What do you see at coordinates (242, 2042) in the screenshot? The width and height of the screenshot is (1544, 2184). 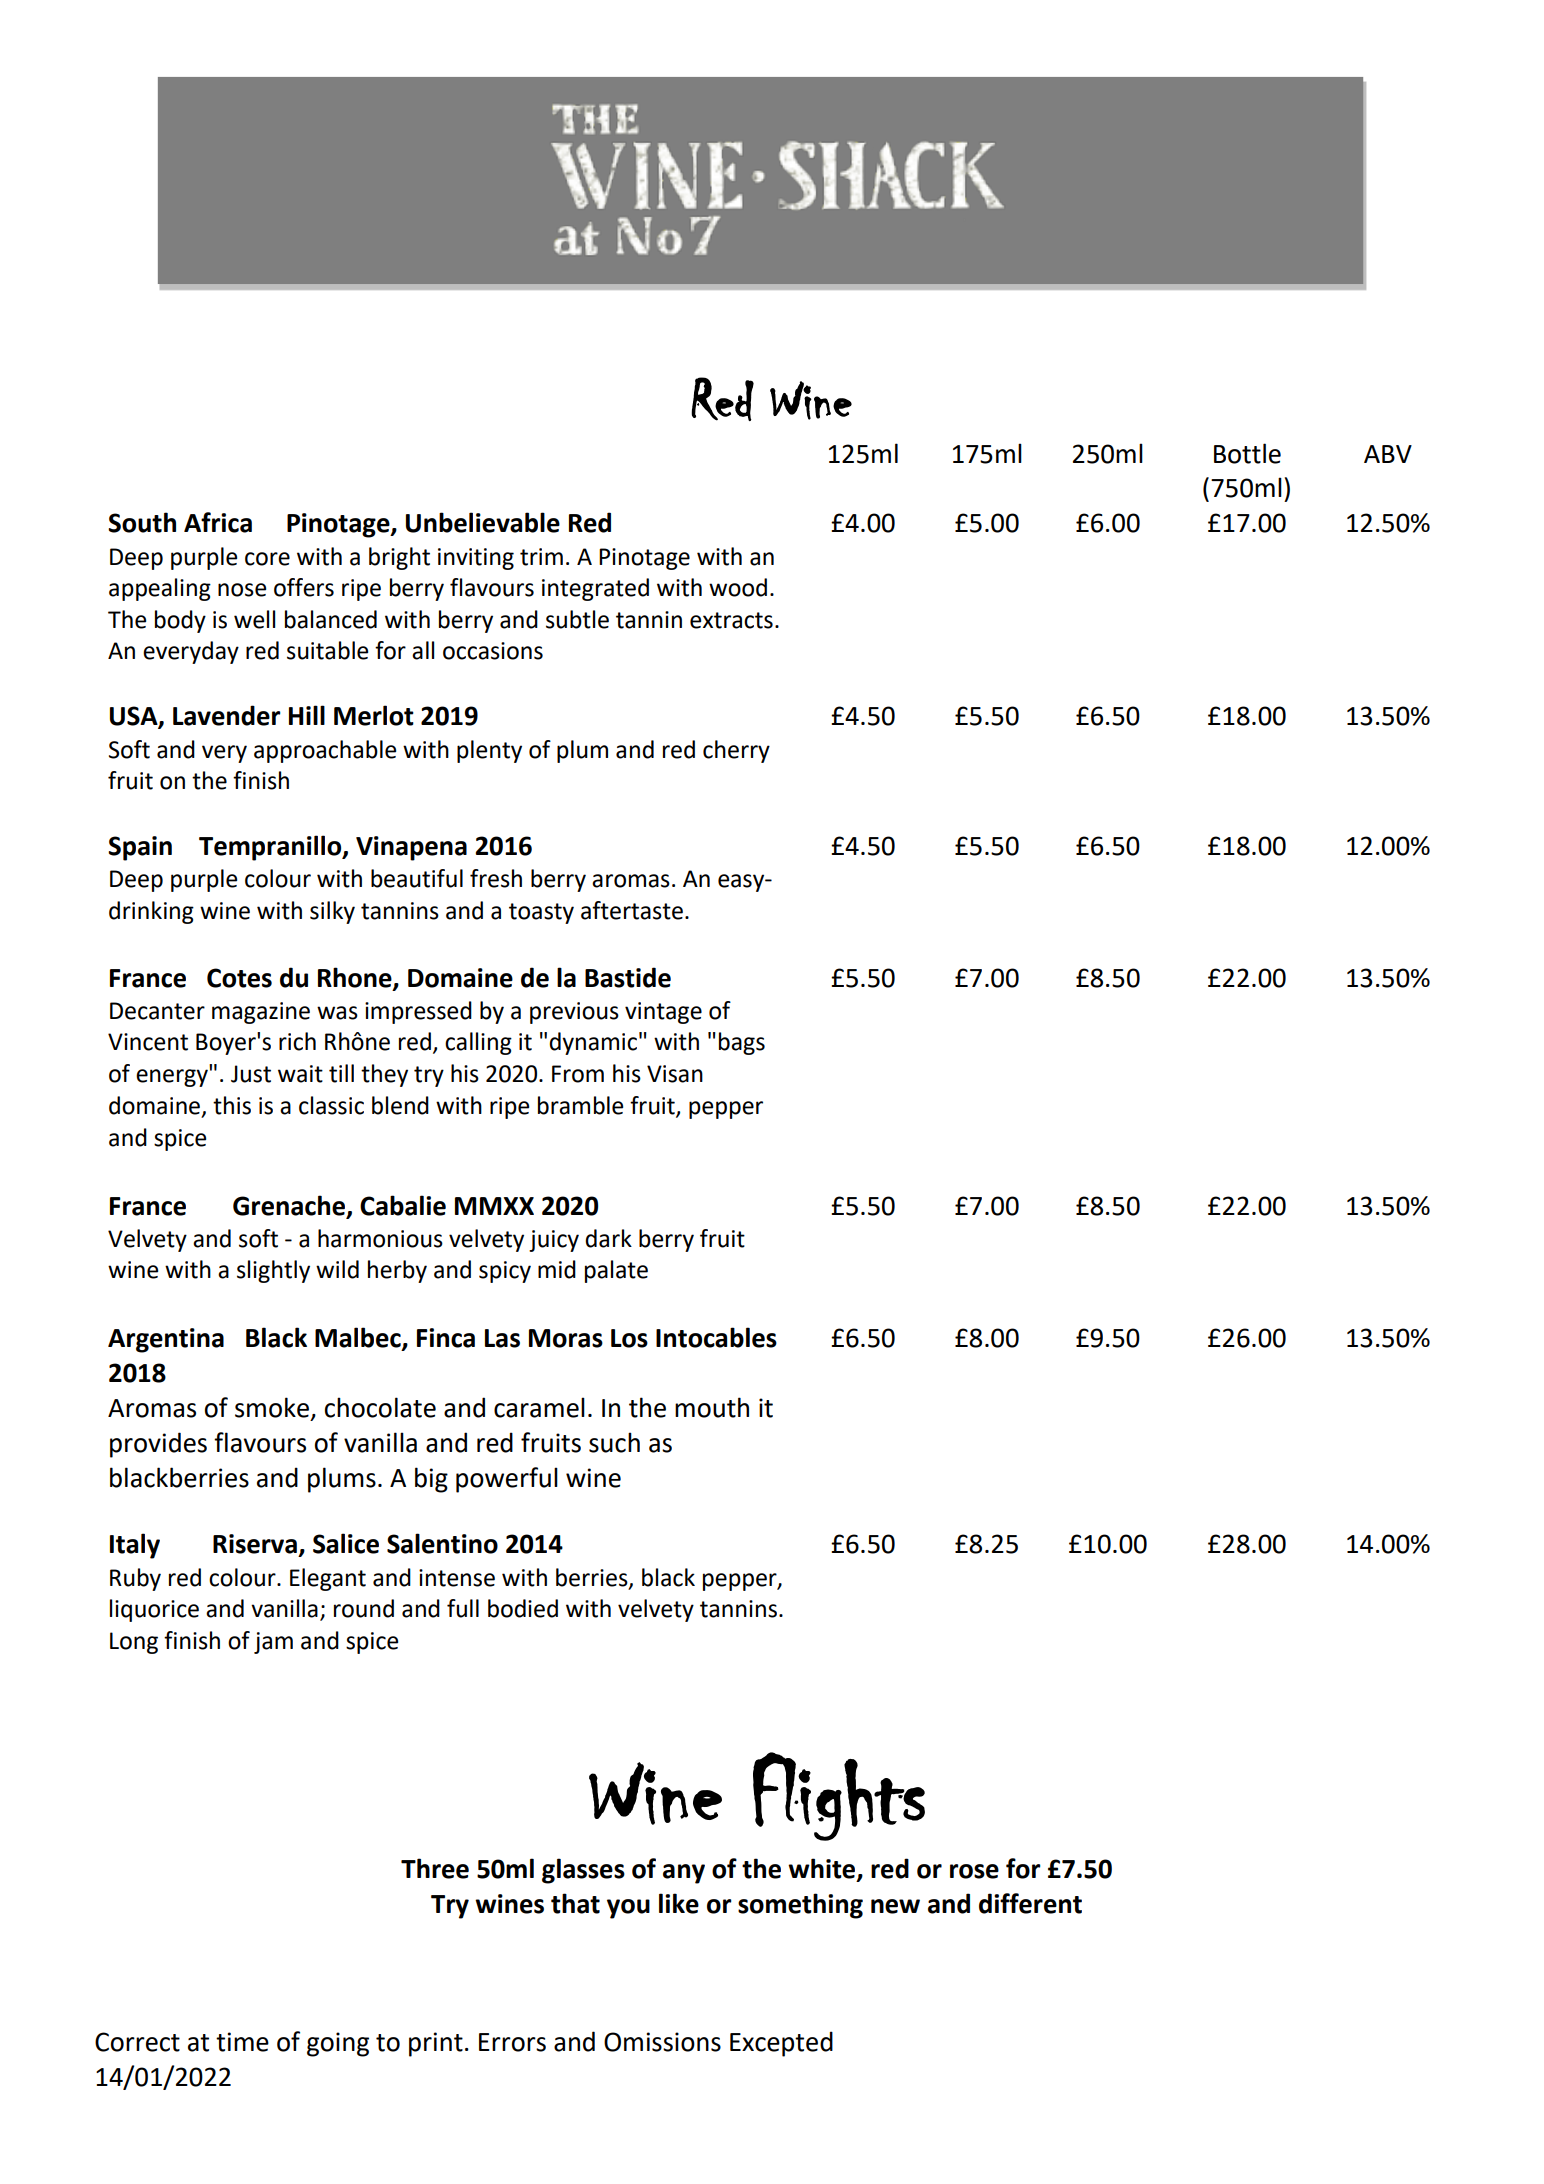 I see `time` at bounding box center [242, 2042].
